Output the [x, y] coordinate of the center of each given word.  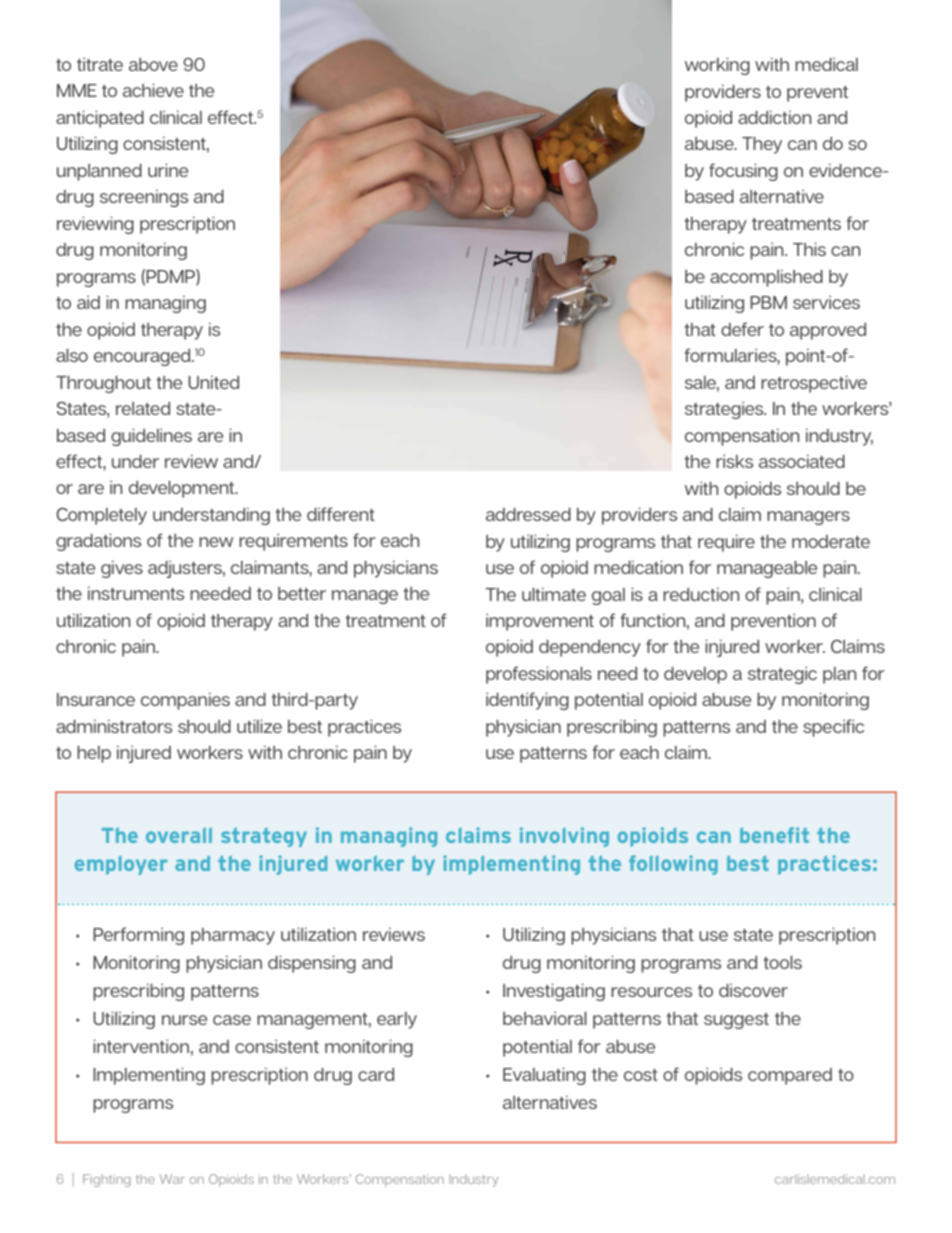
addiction [774, 117]
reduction [701, 594]
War [172, 1179]
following [673, 865]
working [717, 66]
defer [742, 329]
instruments [136, 593]
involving [564, 837]
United [213, 382]
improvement [540, 622]
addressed [528, 514]
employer [121, 865]
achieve [153, 90]
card [376, 1074]
